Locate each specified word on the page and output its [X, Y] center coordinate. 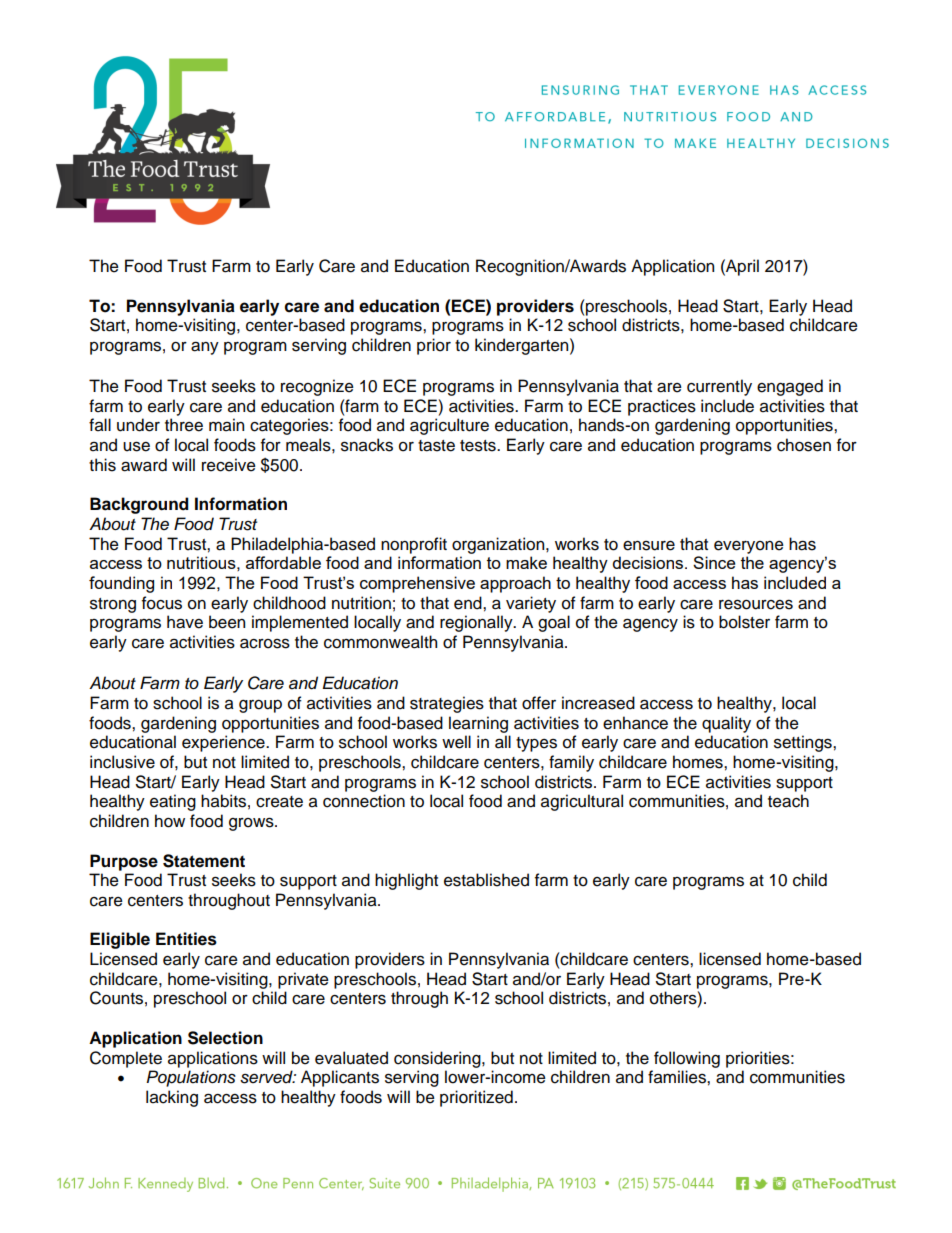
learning [478, 724]
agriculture [449, 426]
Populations [191, 1078]
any [205, 348]
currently [719, 387]
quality [726, 724]
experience [224, 743]
